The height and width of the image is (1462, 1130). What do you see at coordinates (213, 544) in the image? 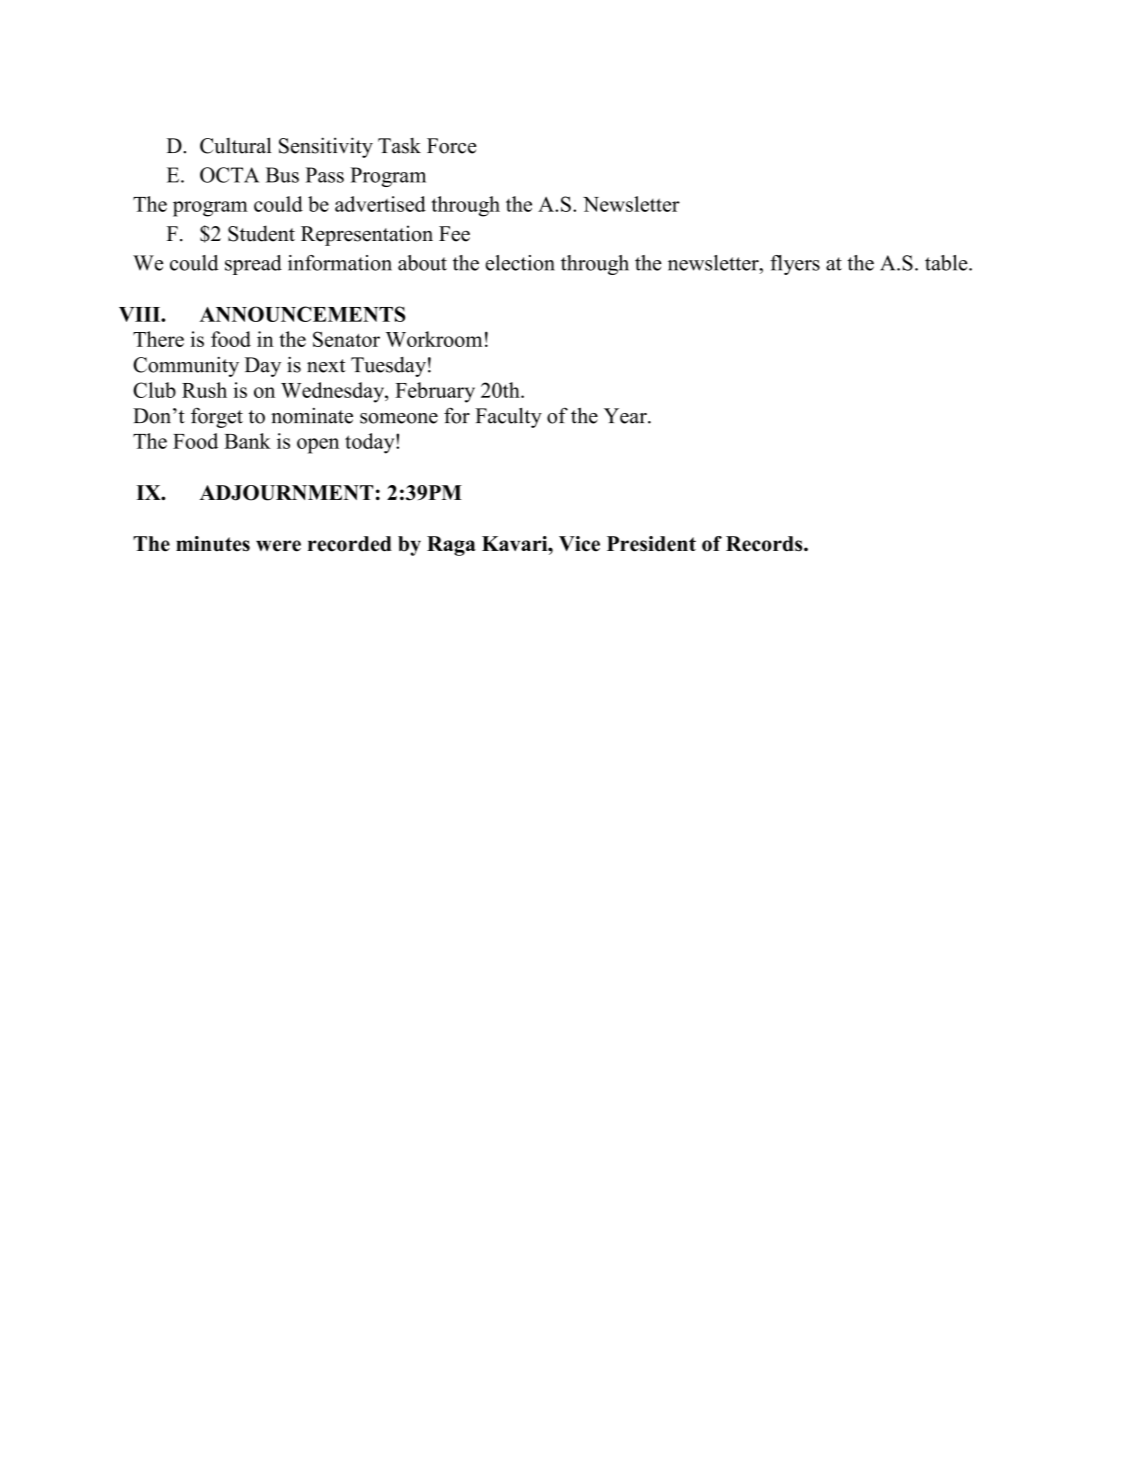
I see `minutes` at bounding box center [213, 544].
